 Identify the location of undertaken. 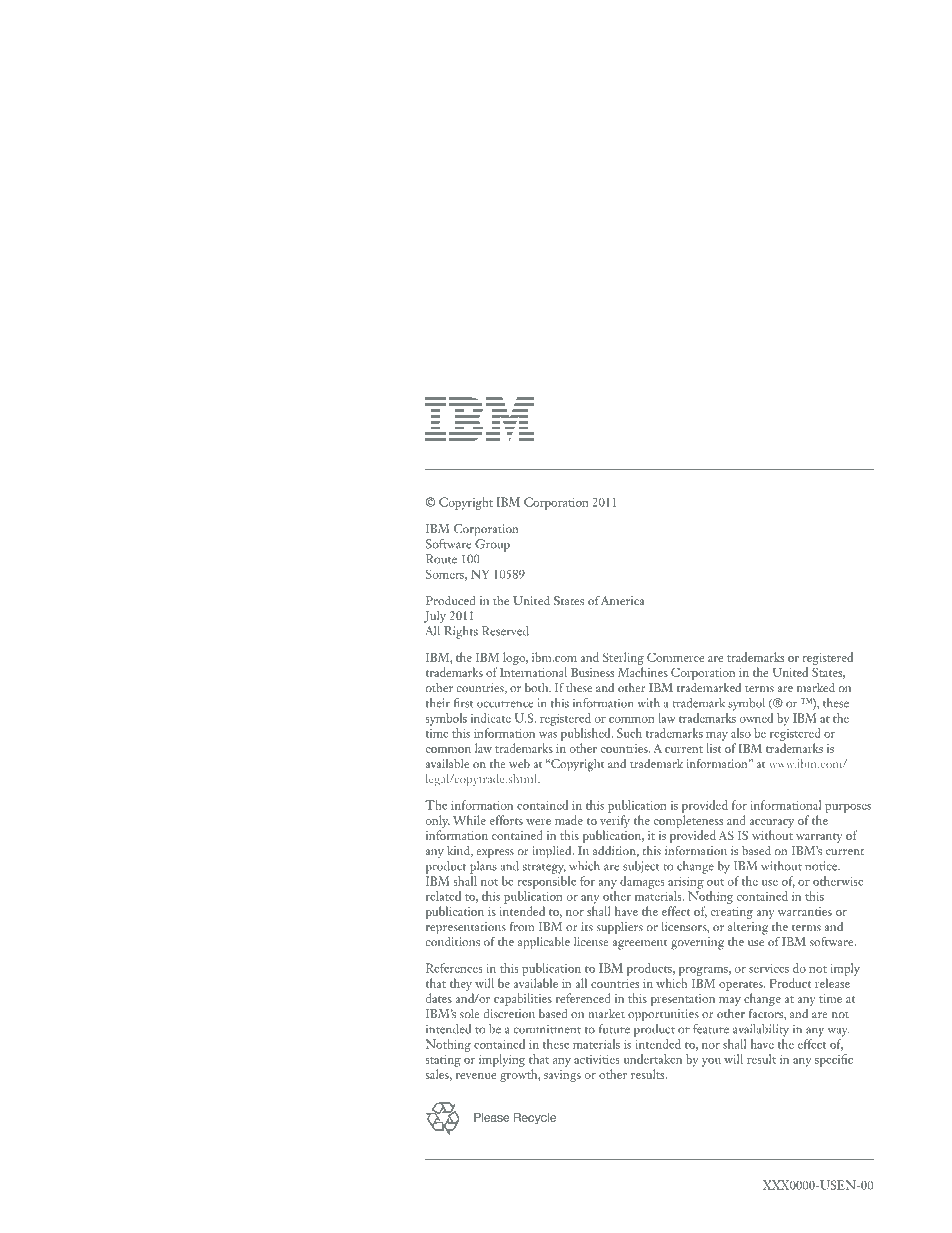
(652, 1059).
